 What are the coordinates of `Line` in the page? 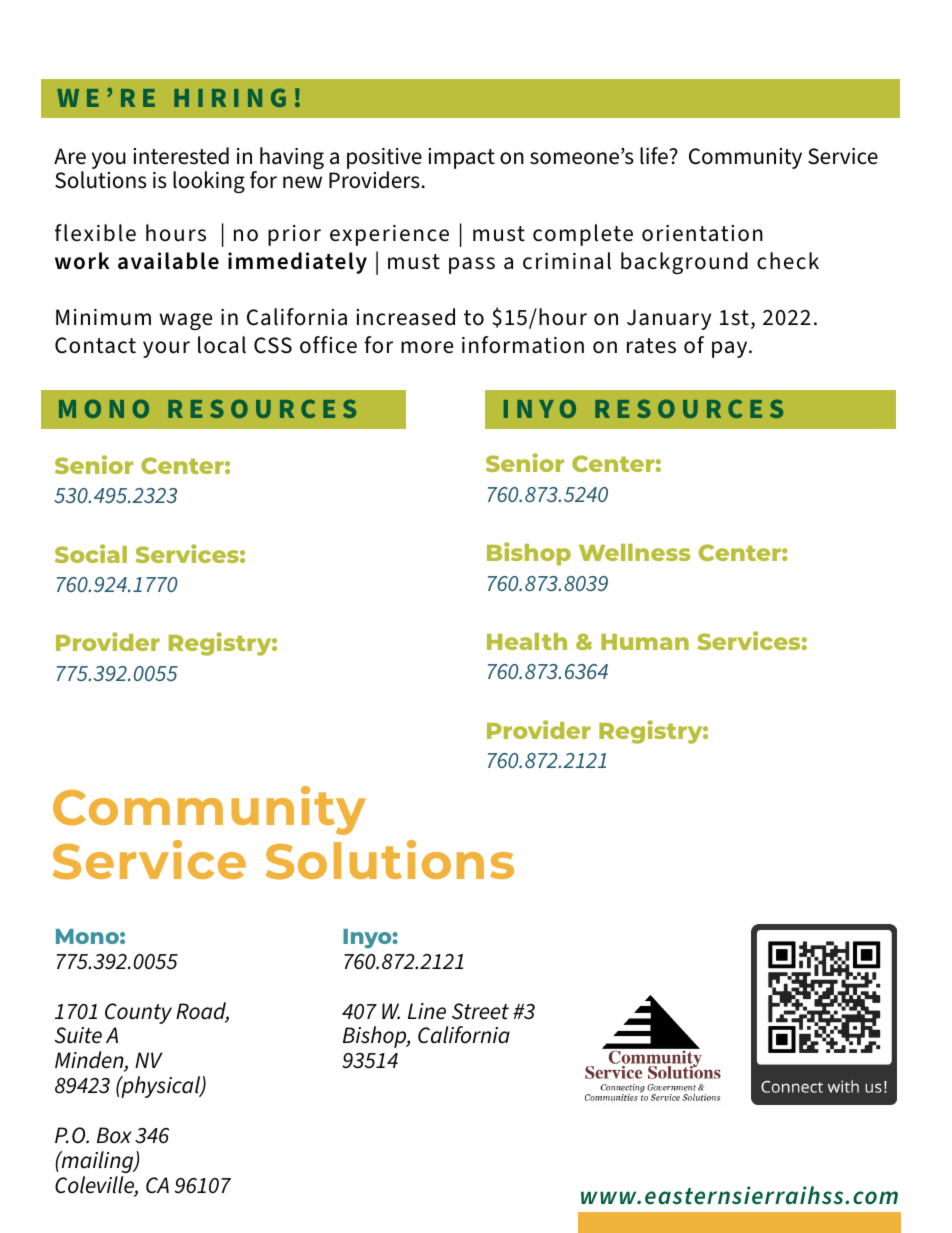 It's located at (427, 1011).
